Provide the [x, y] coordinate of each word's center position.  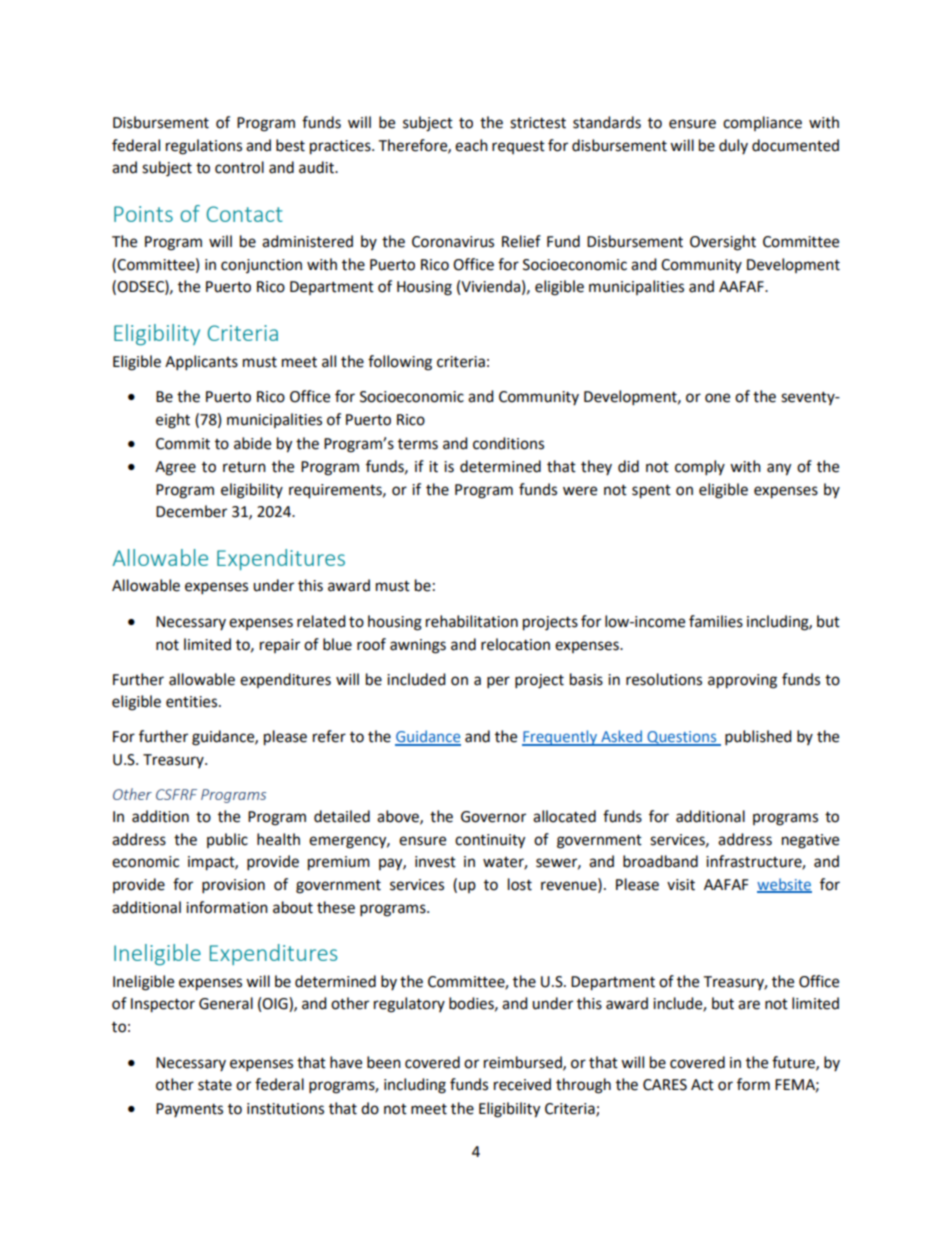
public [227, 840]
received [522, 1084]
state [215, 1085]
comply [700, 468]
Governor [493, 817]
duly [733, 146]
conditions [508, 443]
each [471, 145]
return [244, 467]
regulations [204, 147]
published [758, 738]
